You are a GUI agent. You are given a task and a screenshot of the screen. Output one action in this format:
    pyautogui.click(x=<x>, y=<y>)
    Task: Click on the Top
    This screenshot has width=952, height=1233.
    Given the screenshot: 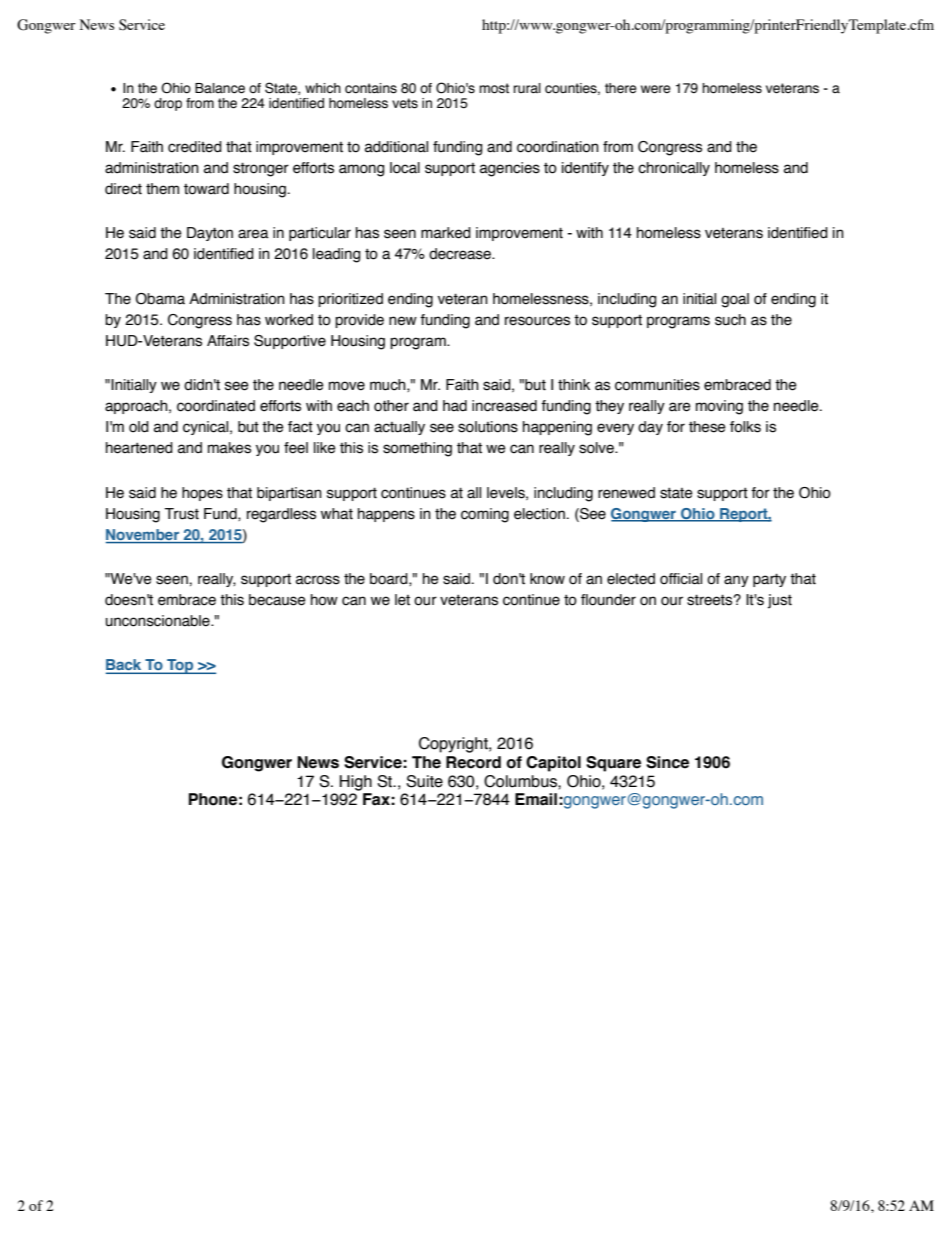 What is the action you would take?
    pyautogui.click(x=180, y=666)
